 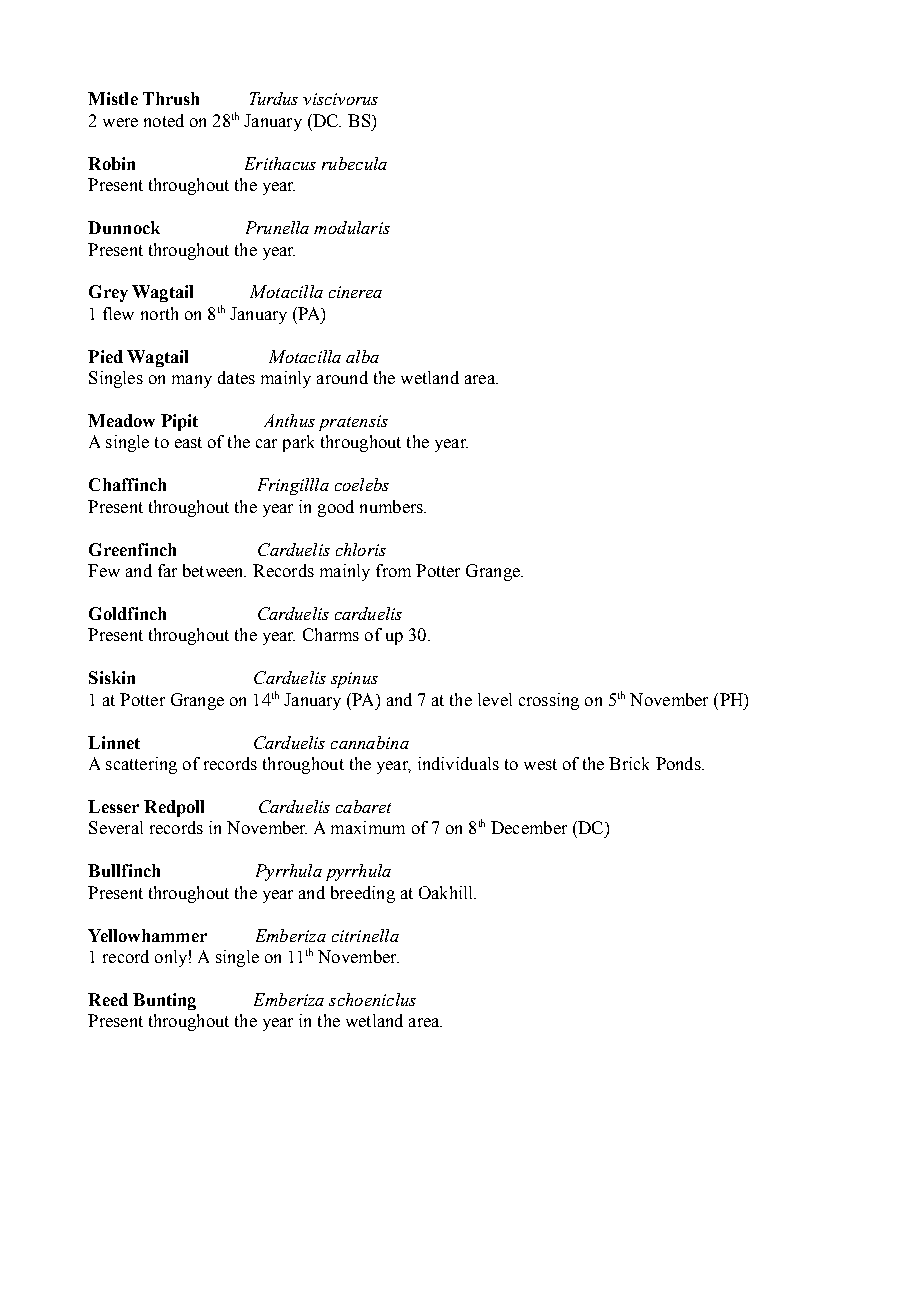 What do you see at coordinates (529, 827) in the page?
I see `December` at bounding box center [529, 827].
